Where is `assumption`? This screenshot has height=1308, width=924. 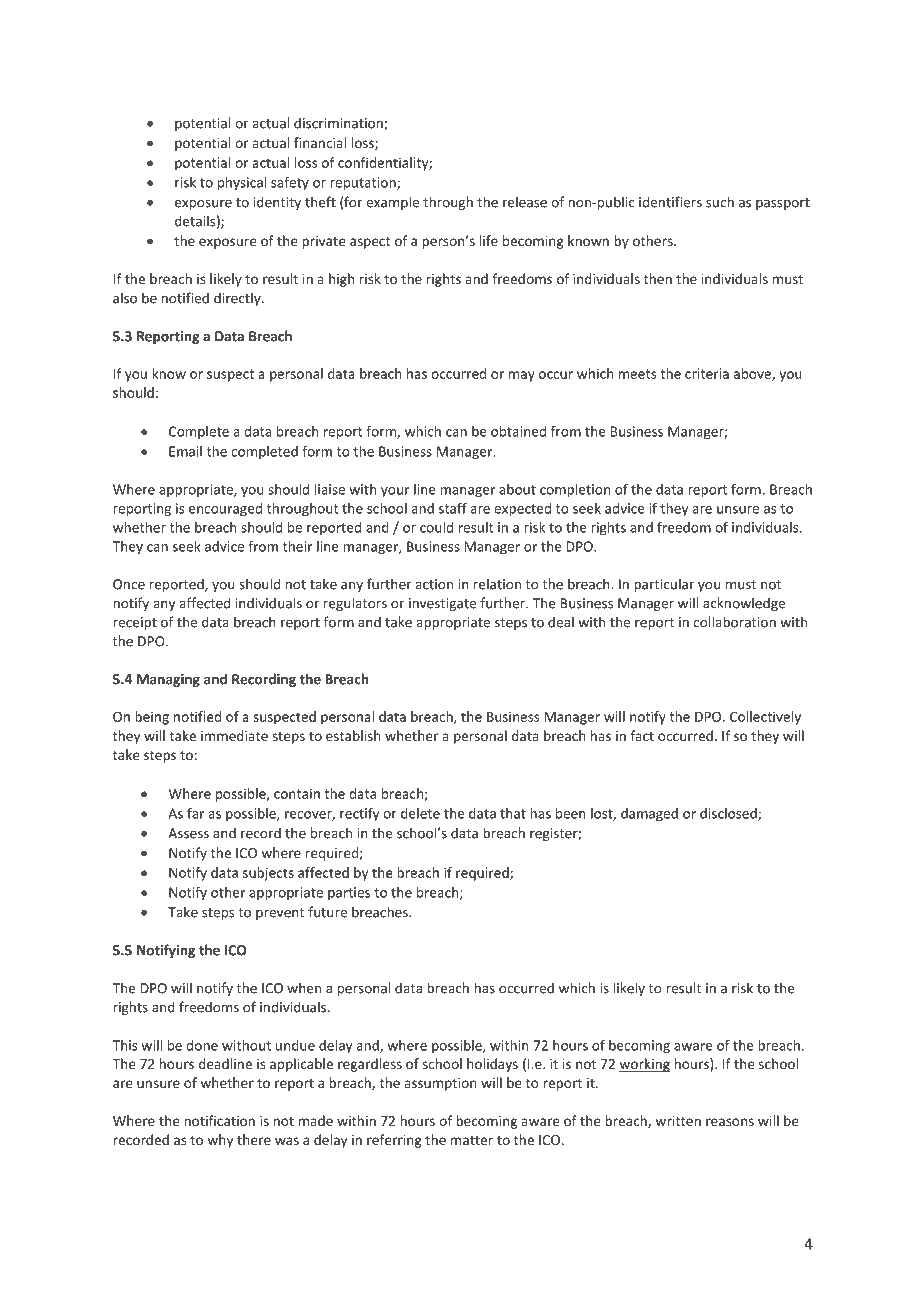
assumption is located at coordinates (440, 1084).
